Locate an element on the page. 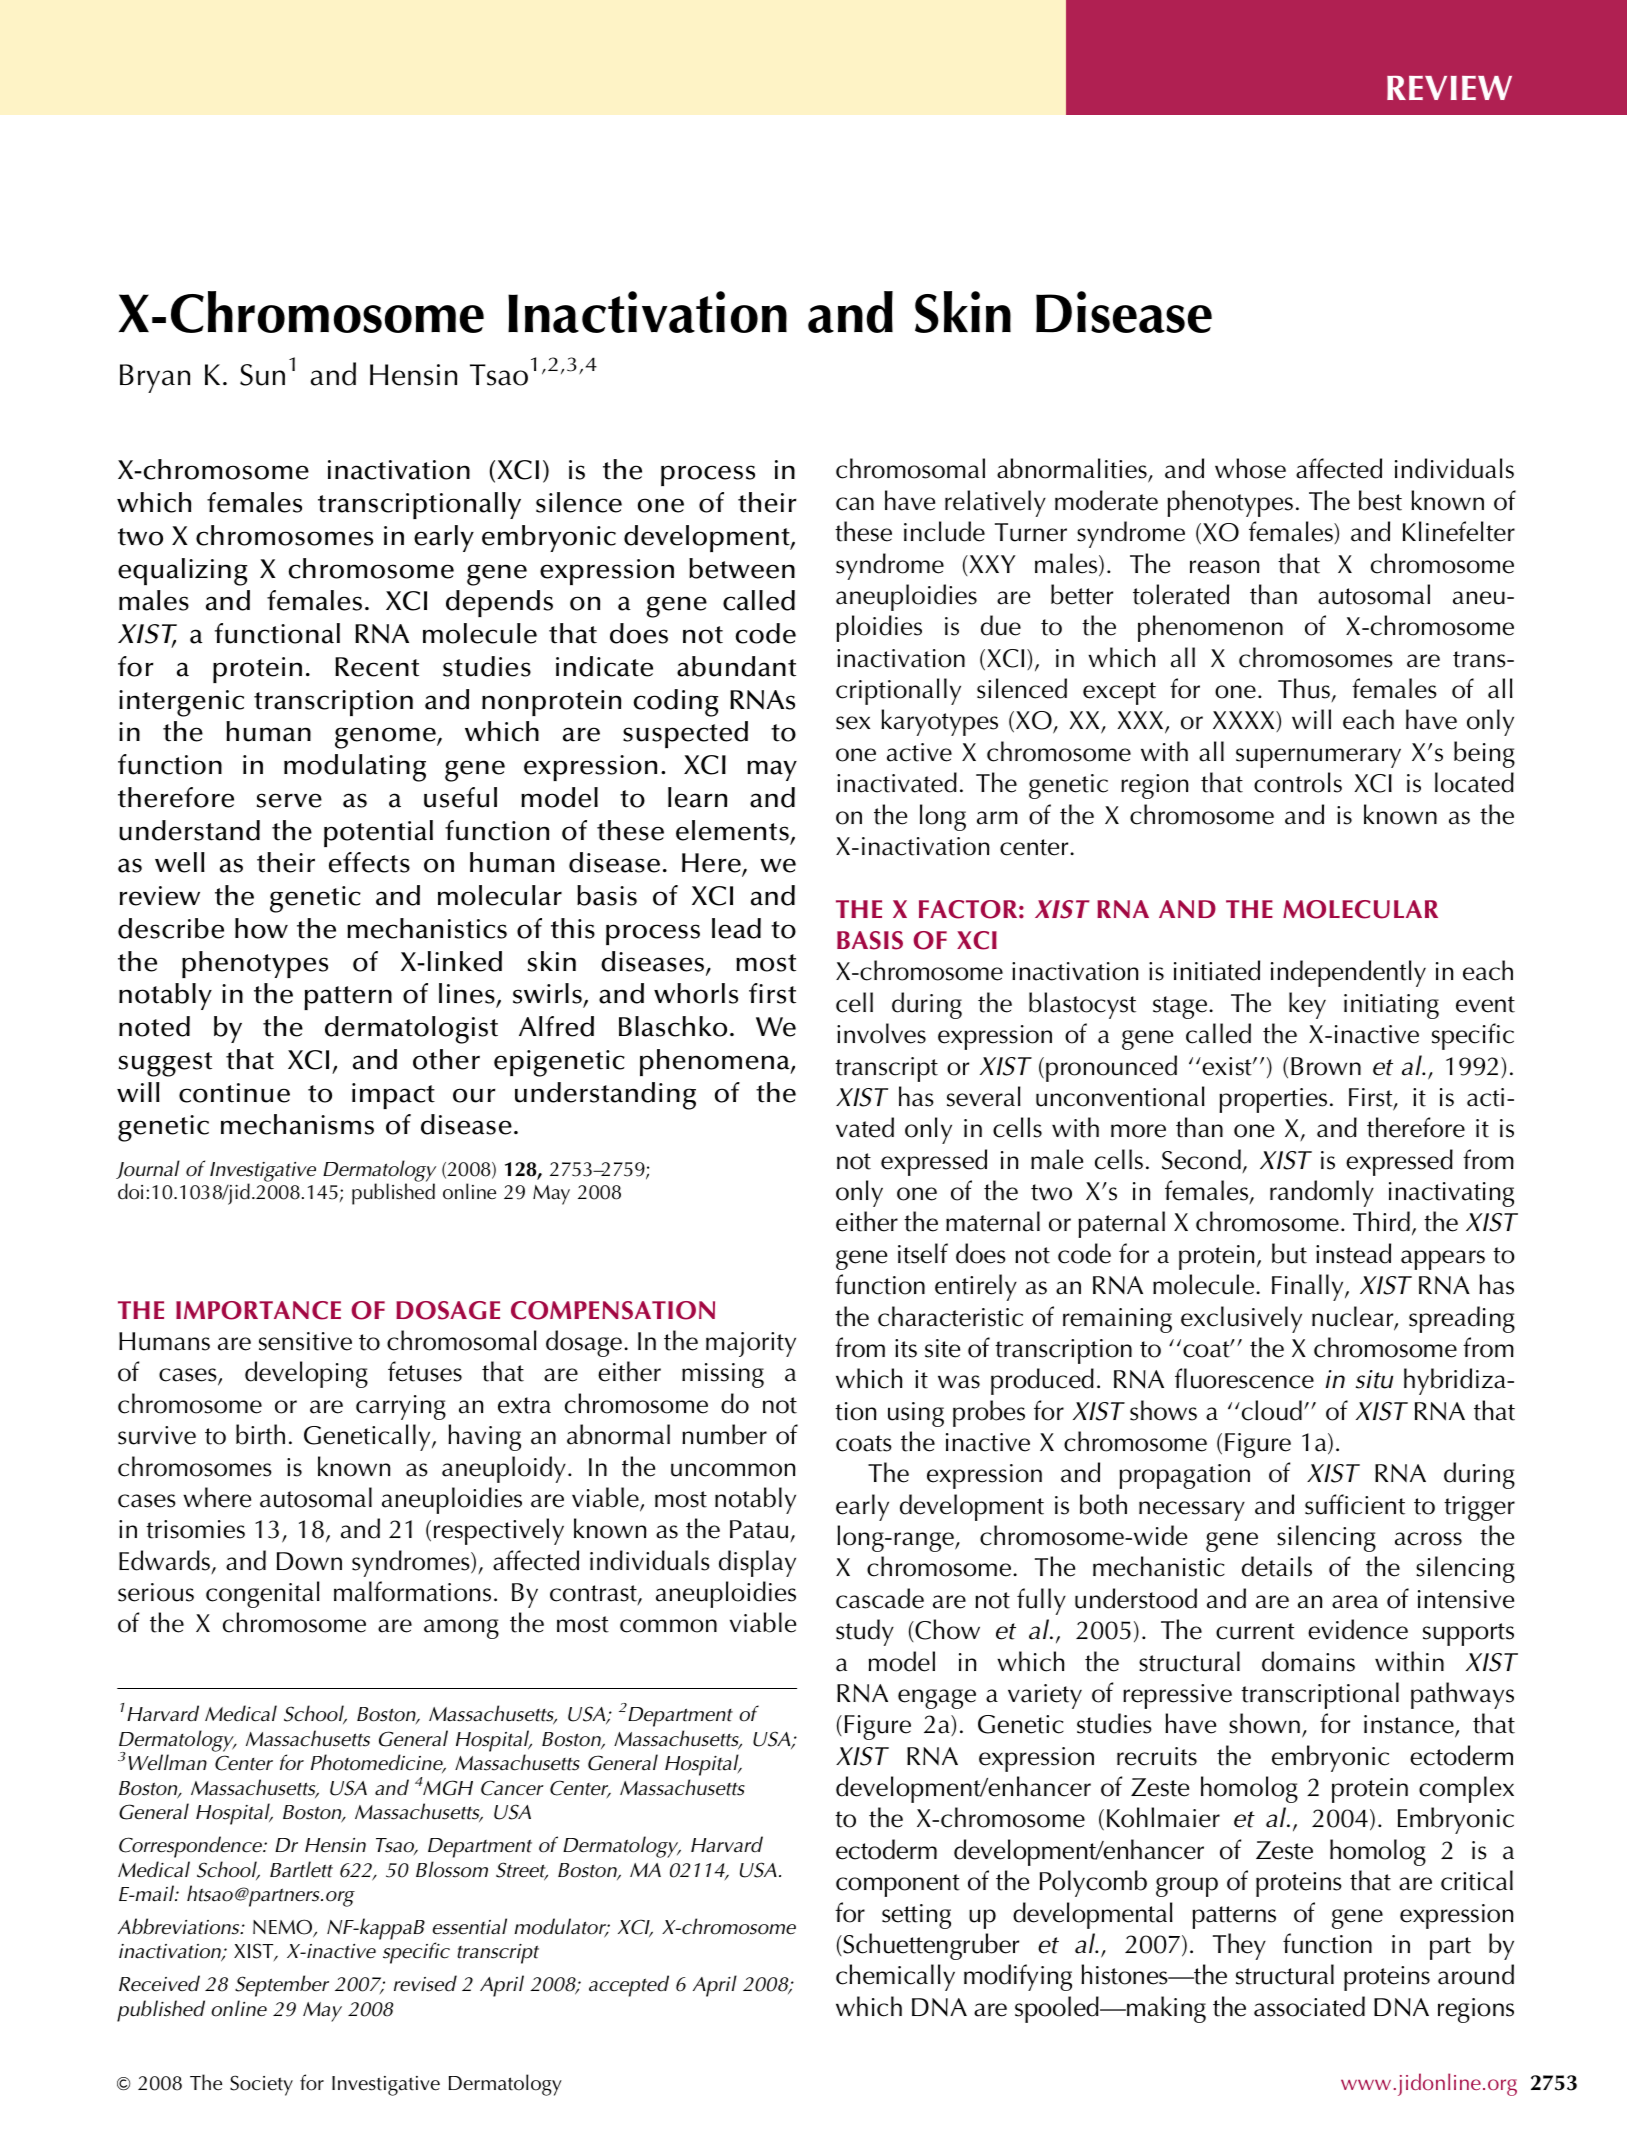 This page has height=2144, width=1627. instead is located at coordinates (1353, 1253).
